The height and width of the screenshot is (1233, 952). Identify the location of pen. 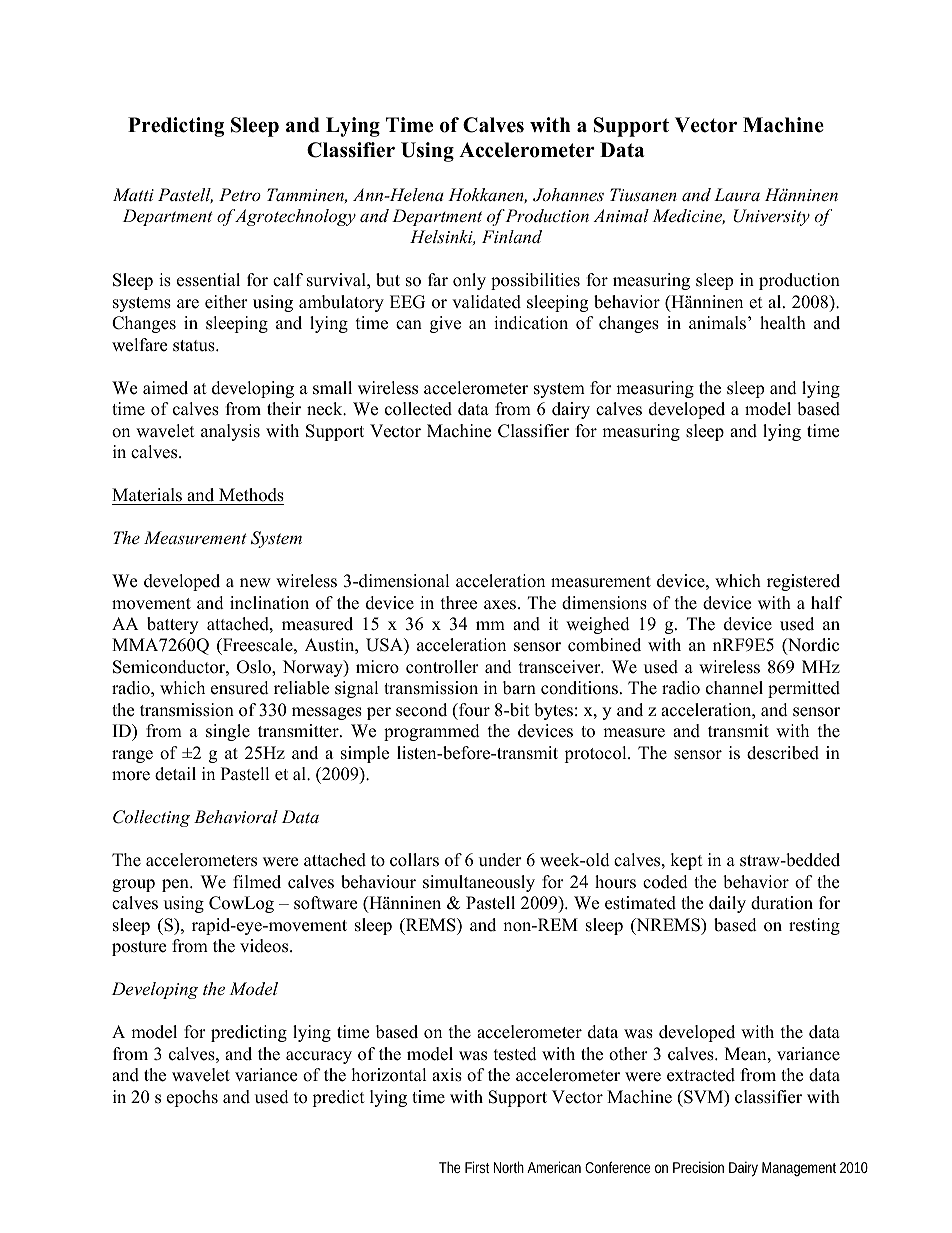
(176, 885).
